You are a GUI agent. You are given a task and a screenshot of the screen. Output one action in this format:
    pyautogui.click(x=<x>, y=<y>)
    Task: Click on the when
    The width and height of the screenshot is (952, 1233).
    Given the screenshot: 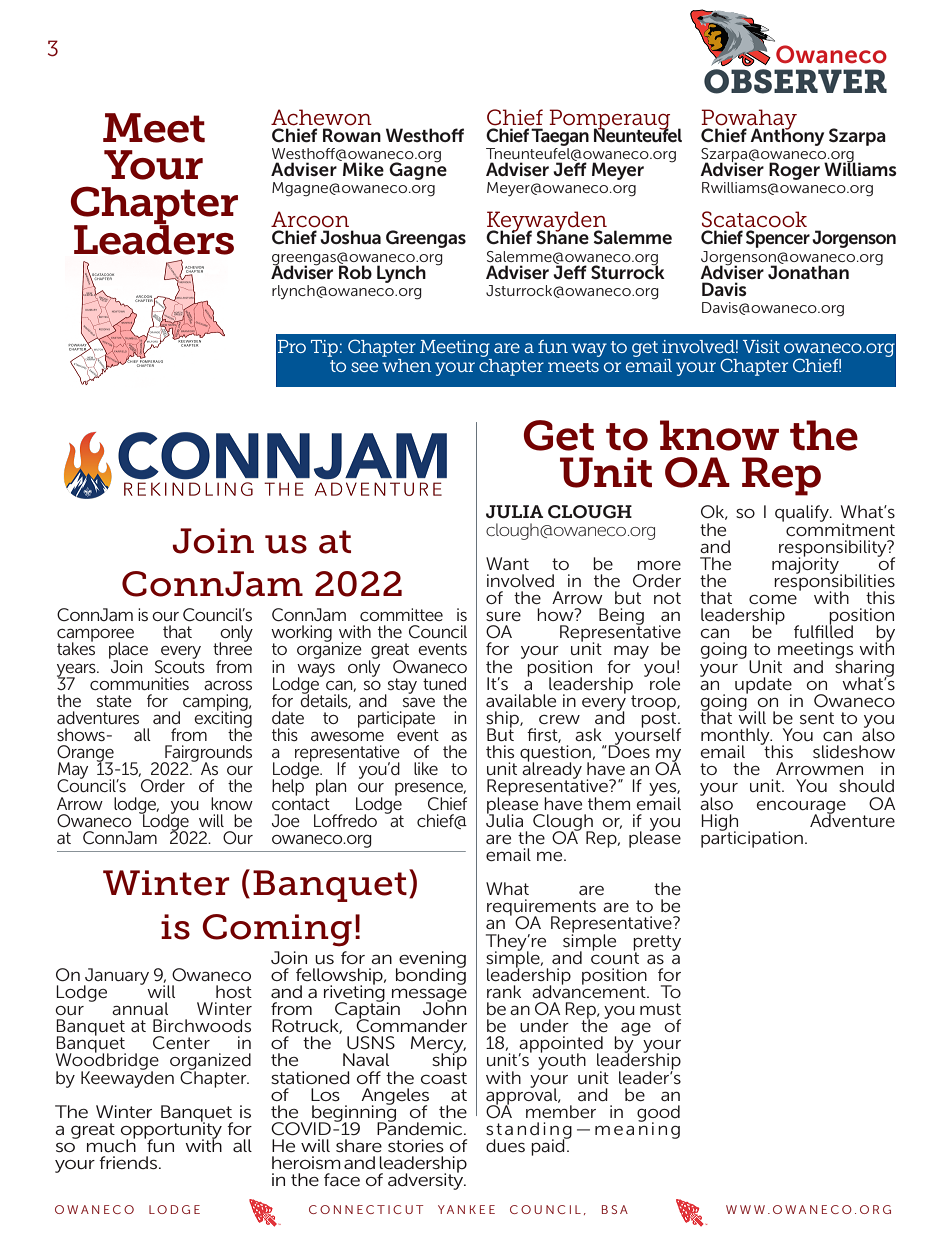 What is the action you would take?
    pyautogui.click(x=407, y=364)
